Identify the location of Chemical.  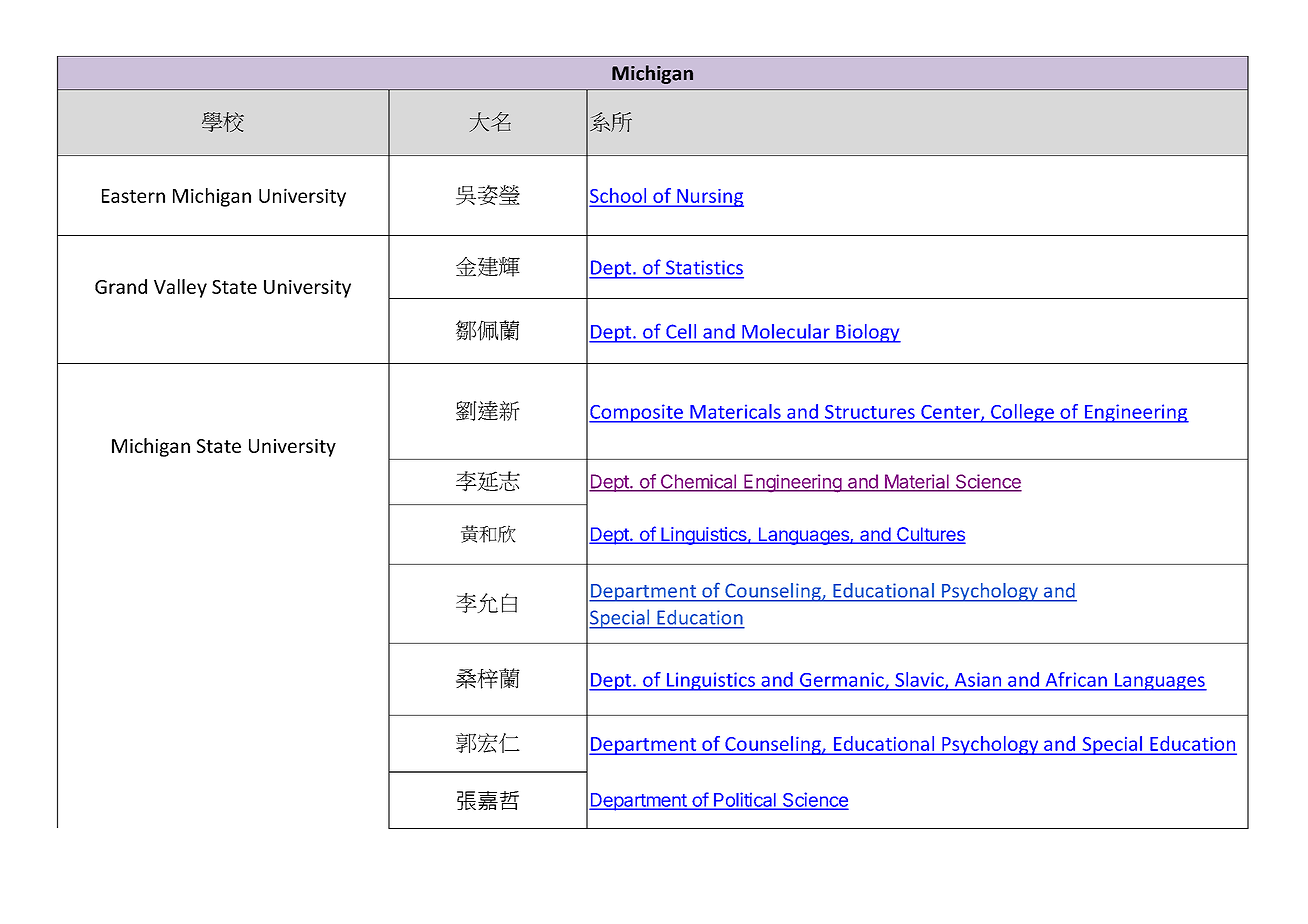
(698, 482).
